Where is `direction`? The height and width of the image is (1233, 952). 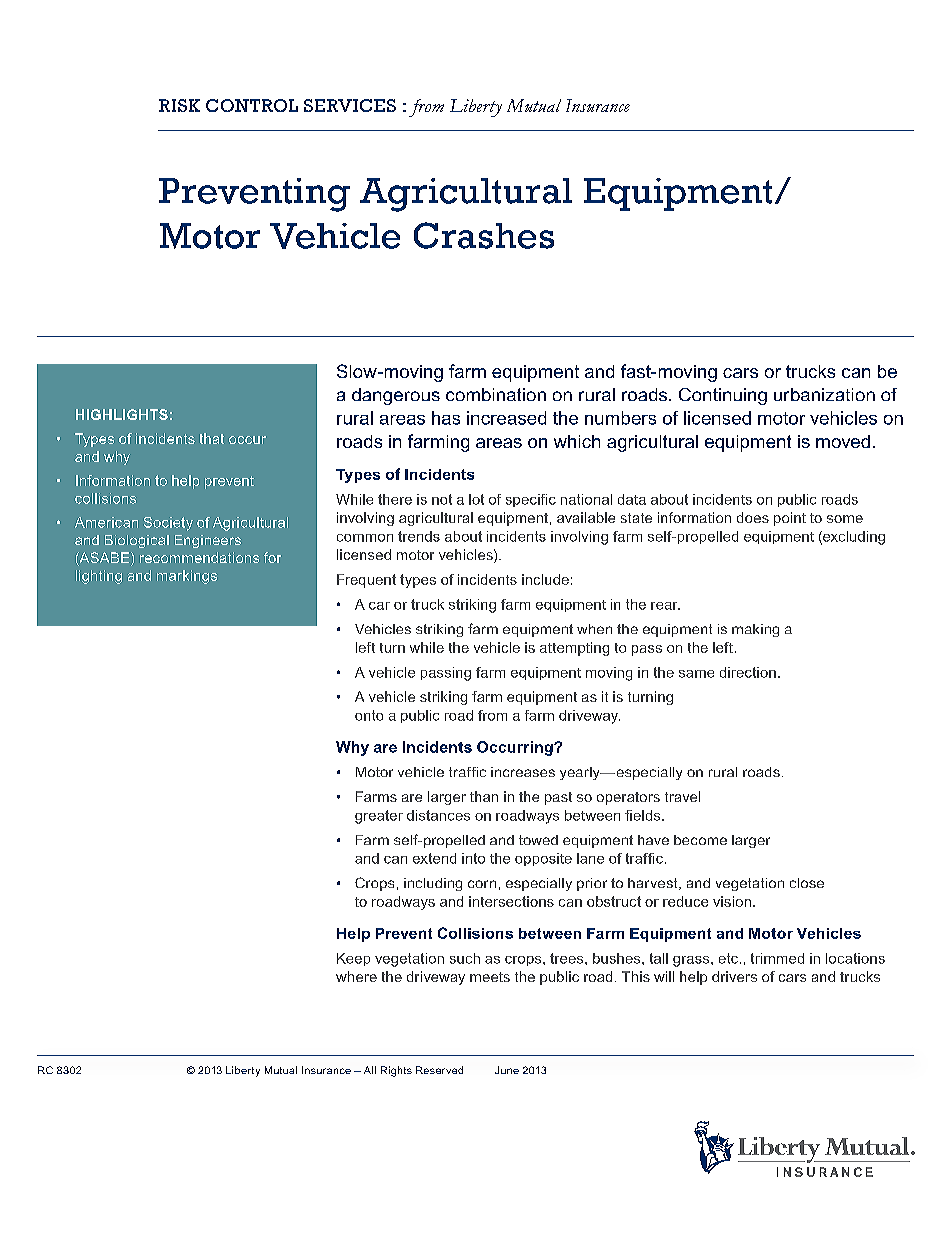
direction is located at coordinates (748, 672).
